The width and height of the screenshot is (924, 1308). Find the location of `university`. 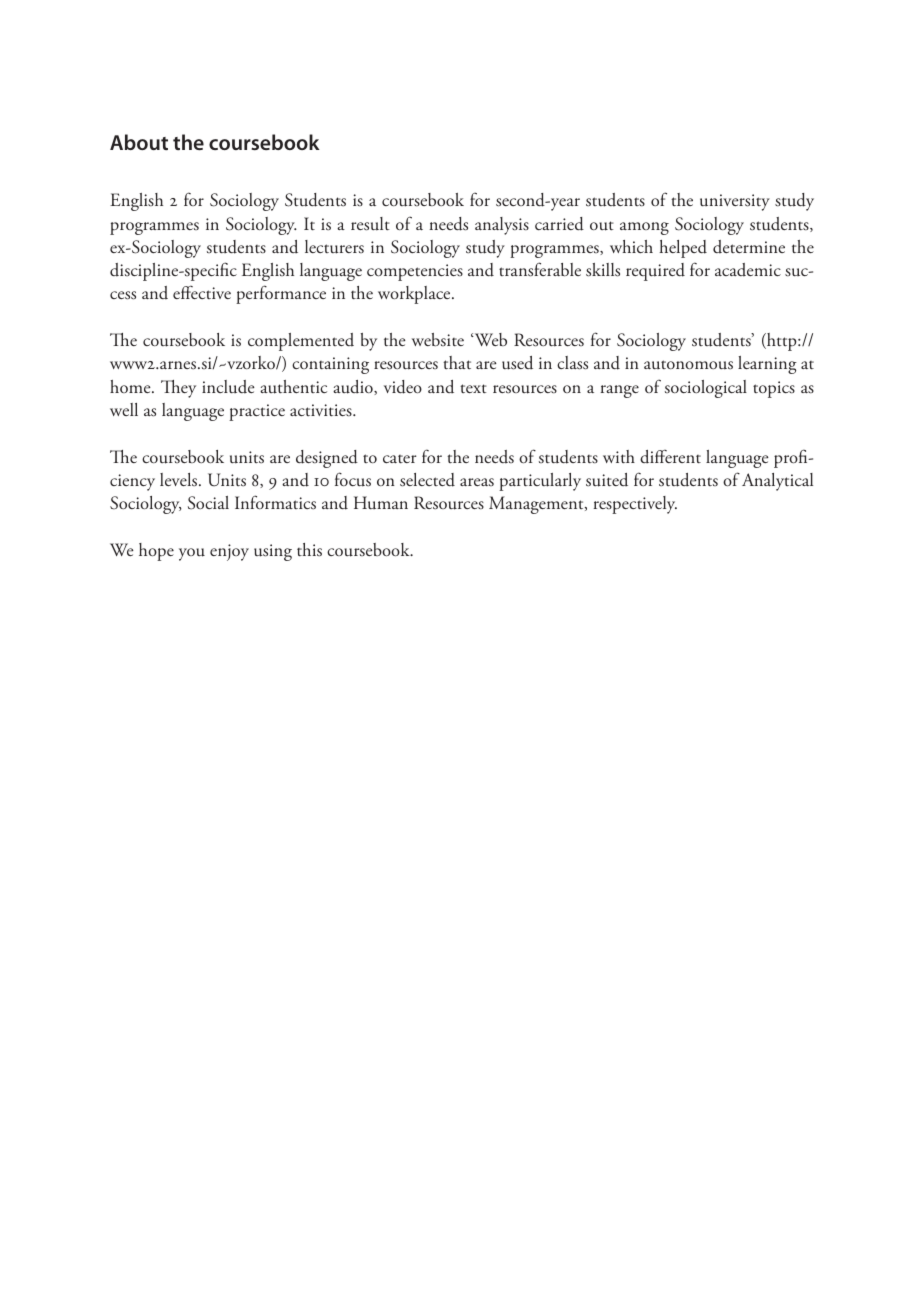

university is located at coordinates (735, 202).
